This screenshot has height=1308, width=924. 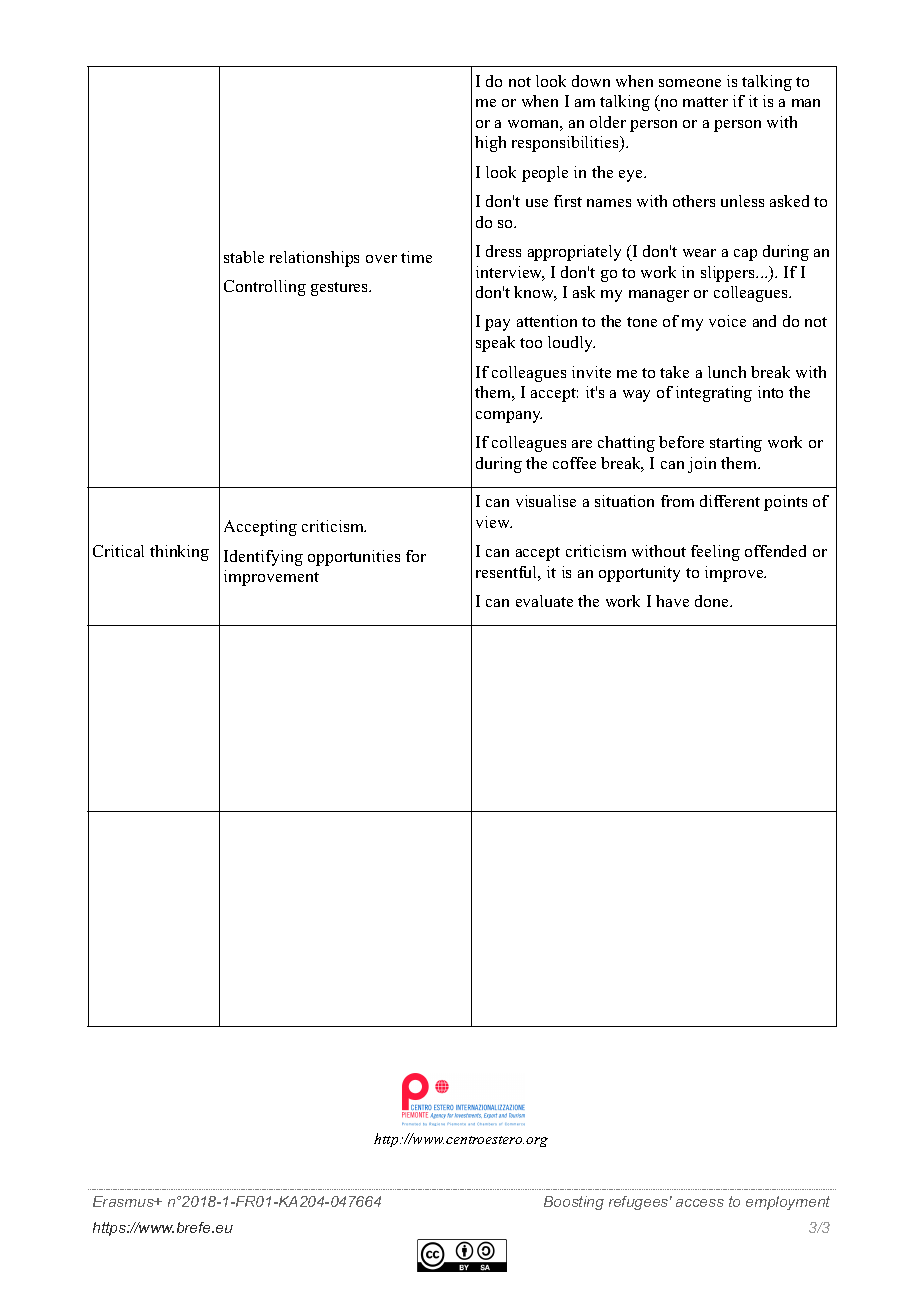 What do you see at coordinates (490, 144) in the screenshot?
I see `high` at bounding box center [490, 144].
